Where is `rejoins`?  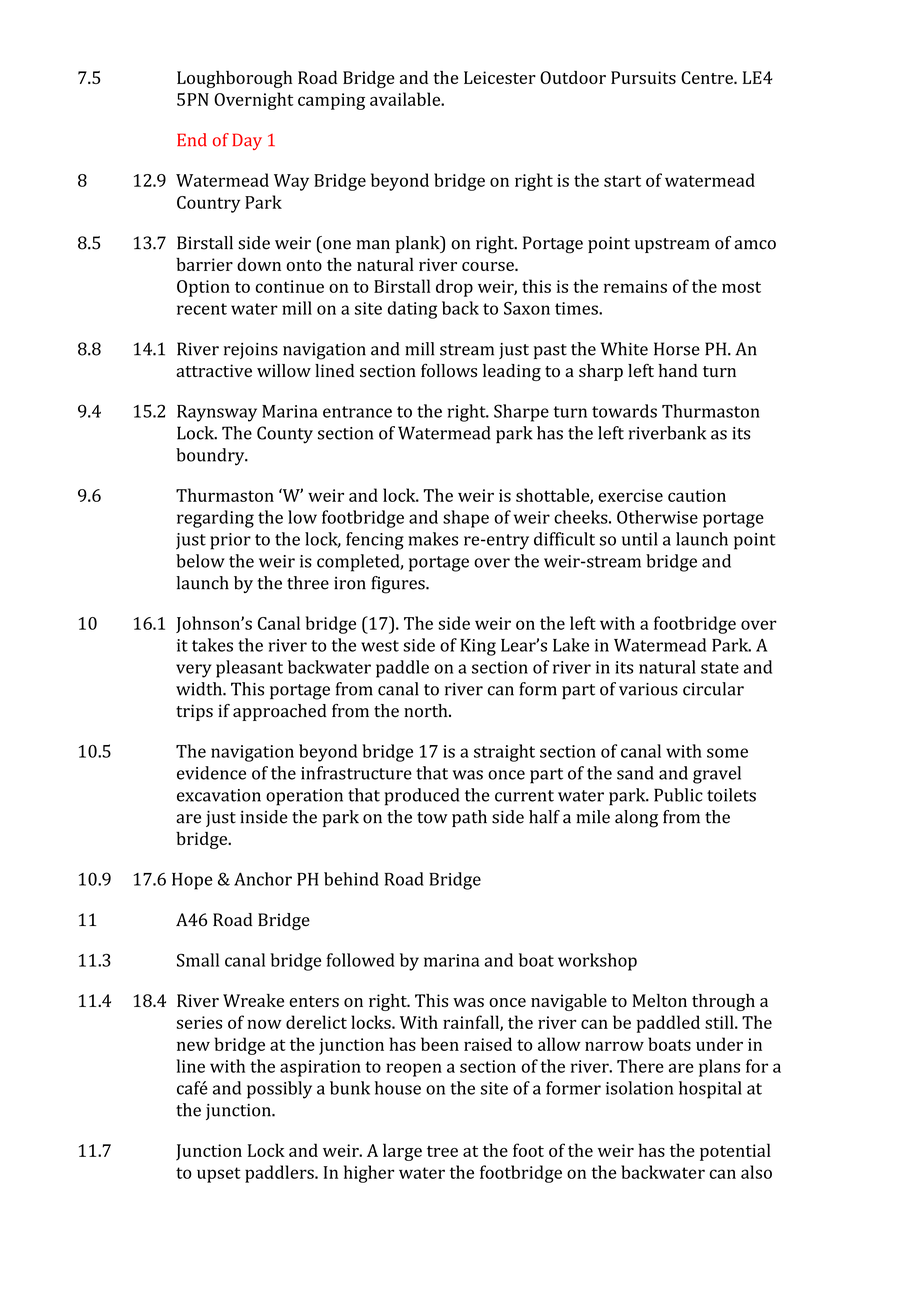 rejoins is located at coordinates (251, 351).
